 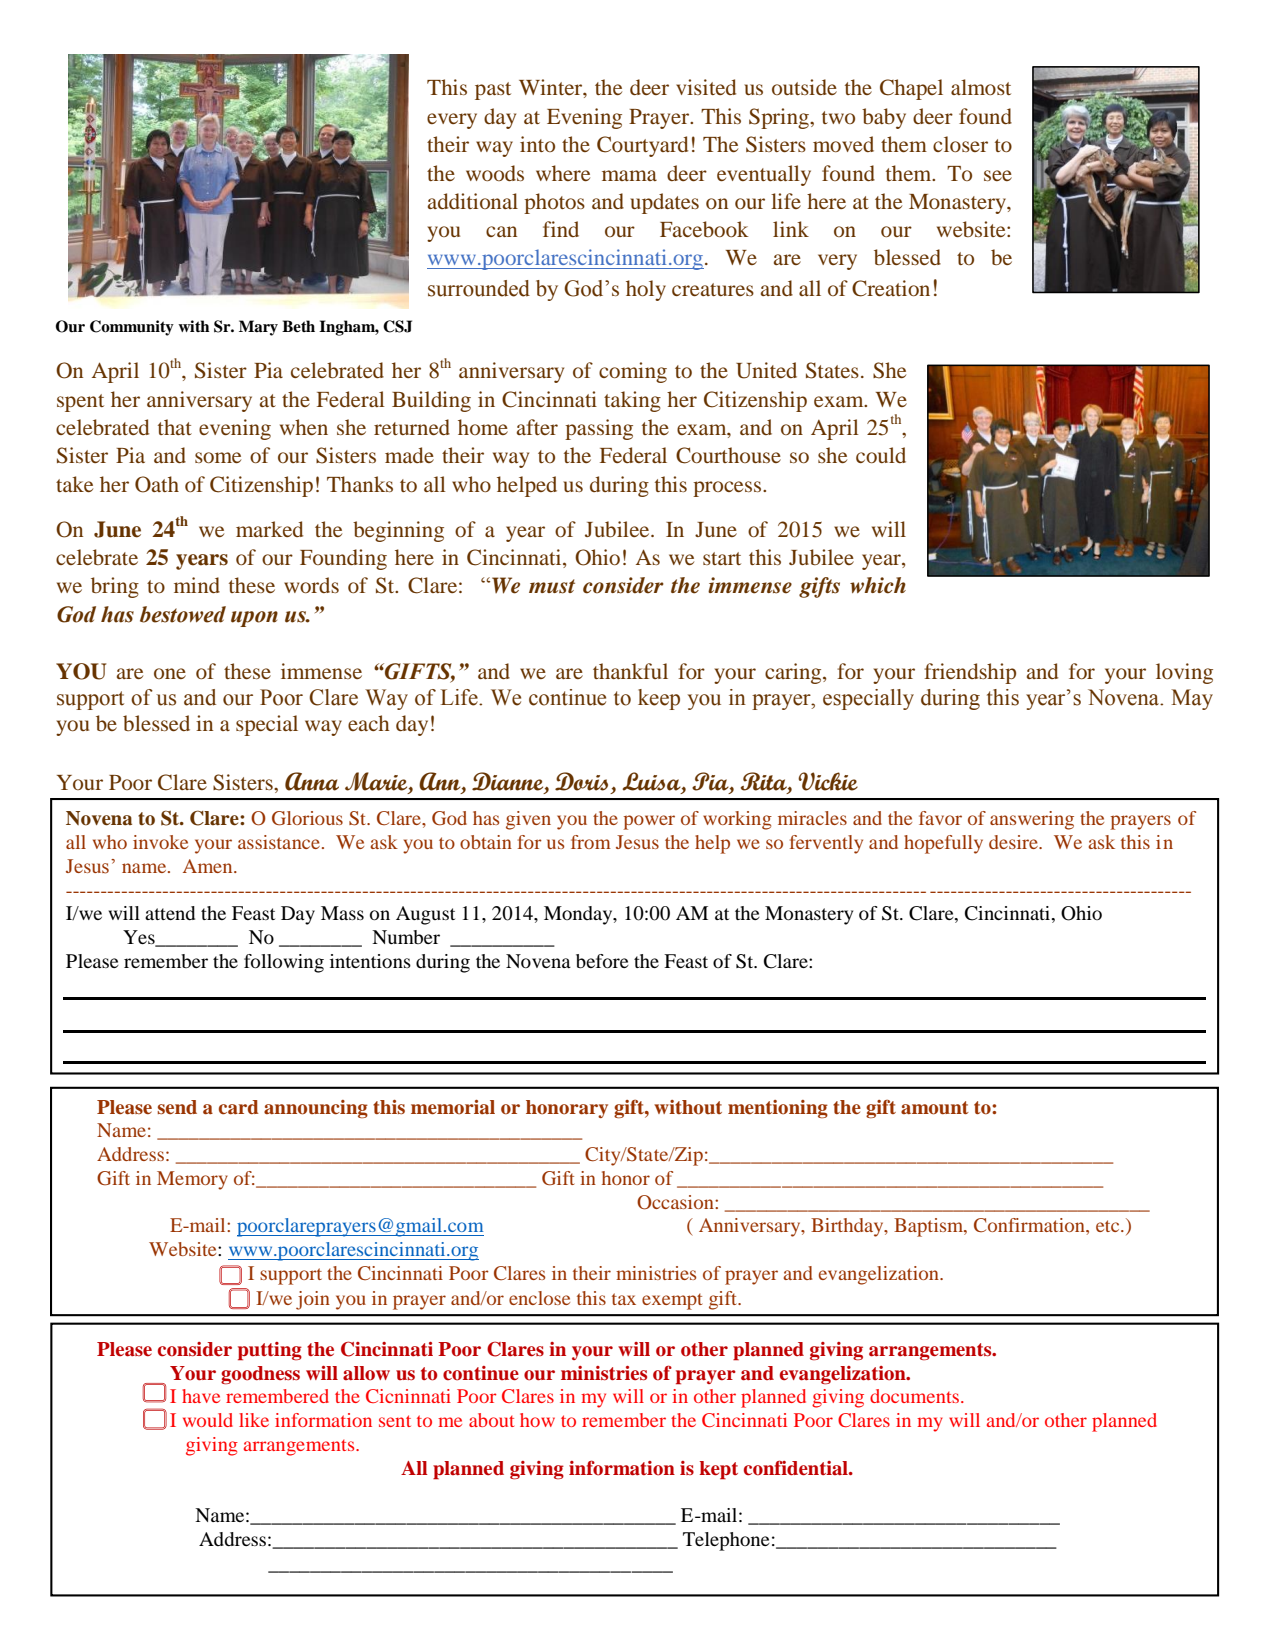 What do you see at coordinates (998, 175) in the document?
I see `see` at bounding box center [998, 175].
